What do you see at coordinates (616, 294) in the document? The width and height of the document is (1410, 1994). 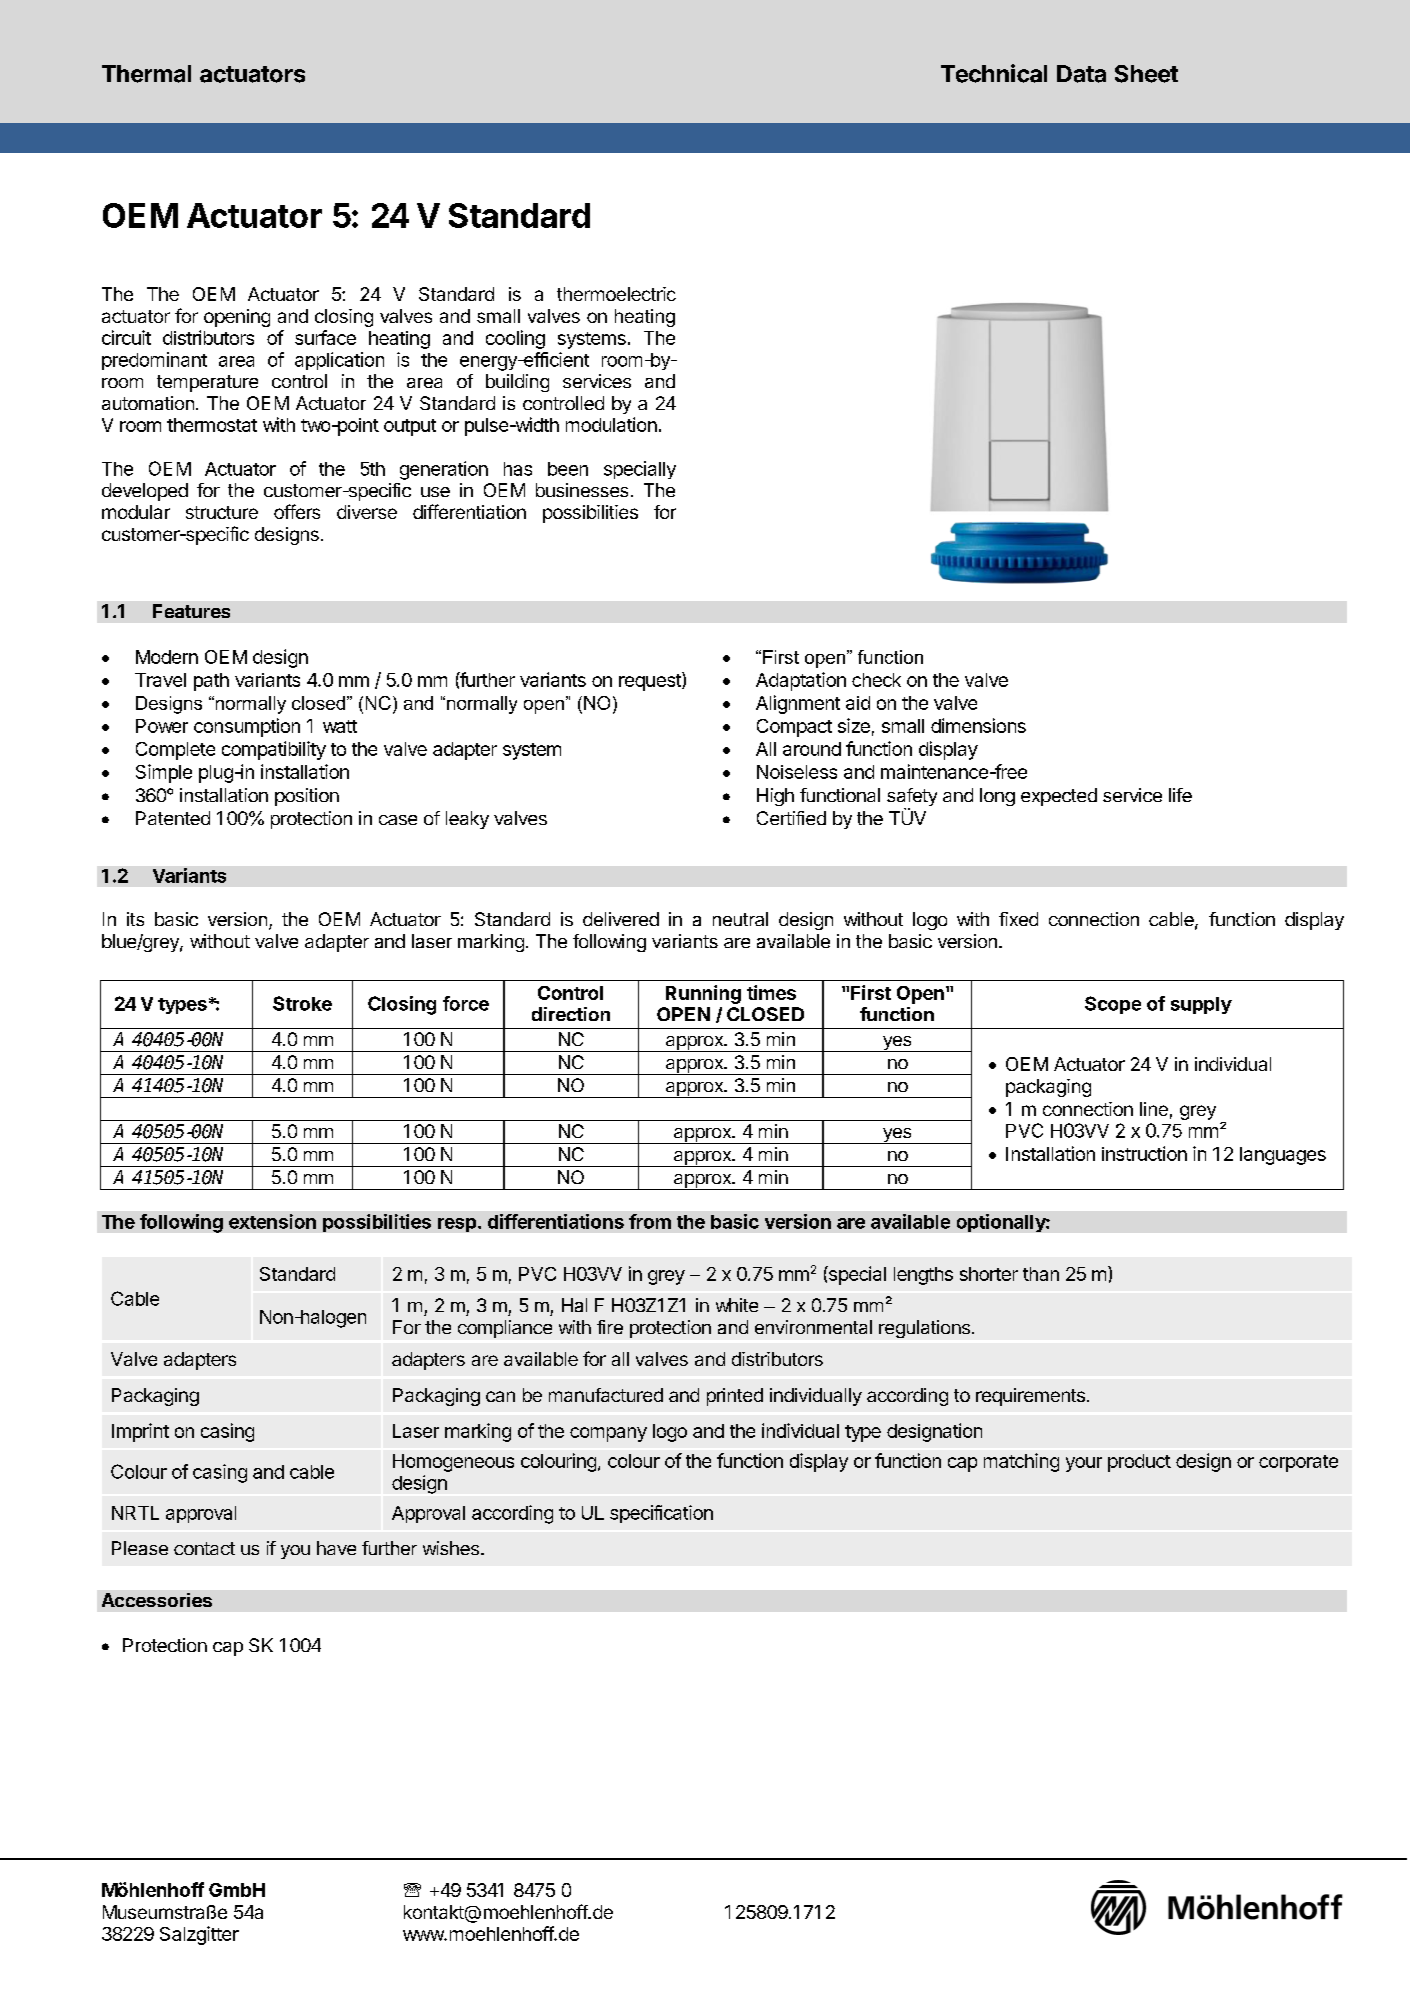 I see `thermoelectric` at bounding box center [616, 294].
